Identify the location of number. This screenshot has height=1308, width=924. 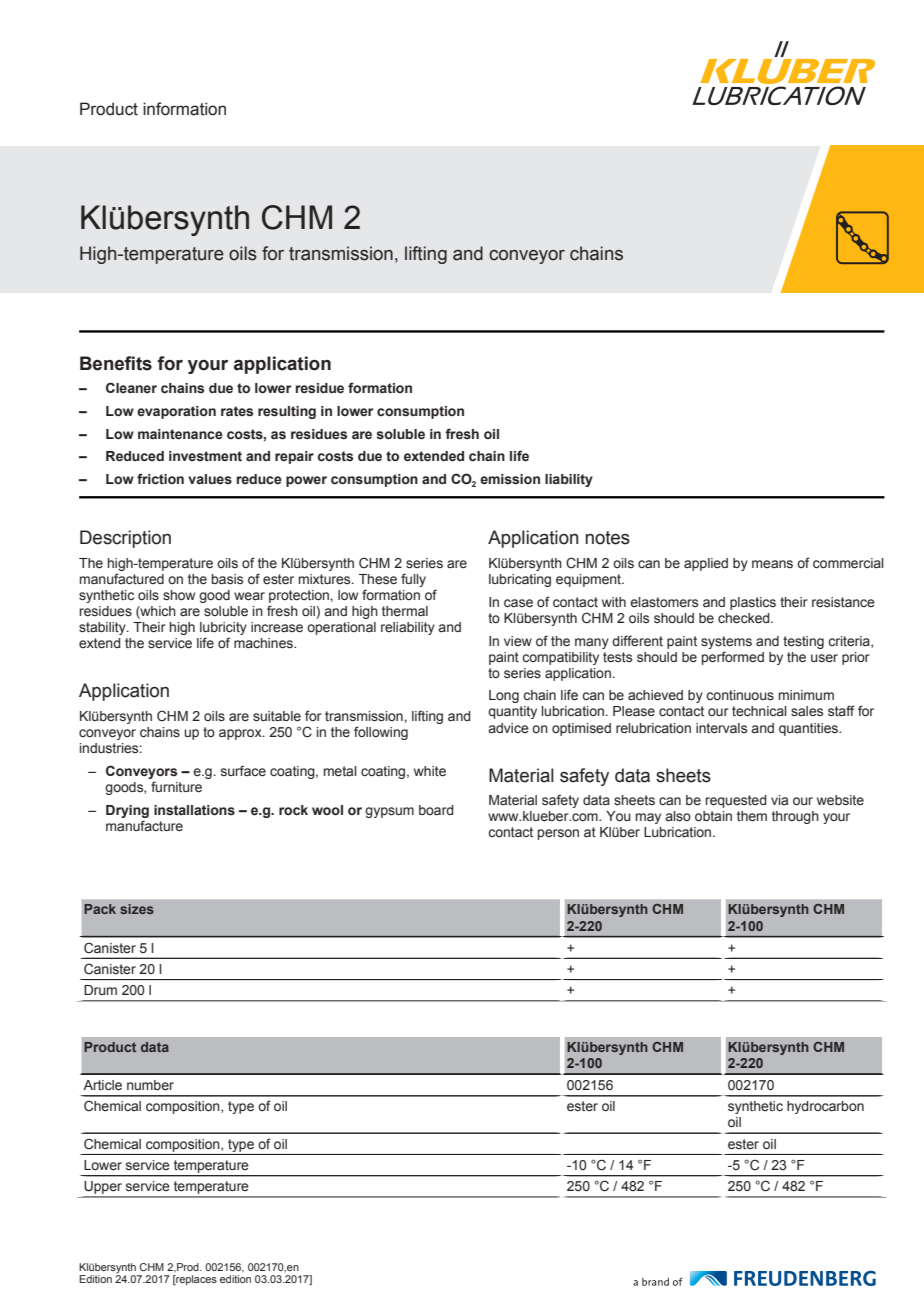
(150, 1085).
